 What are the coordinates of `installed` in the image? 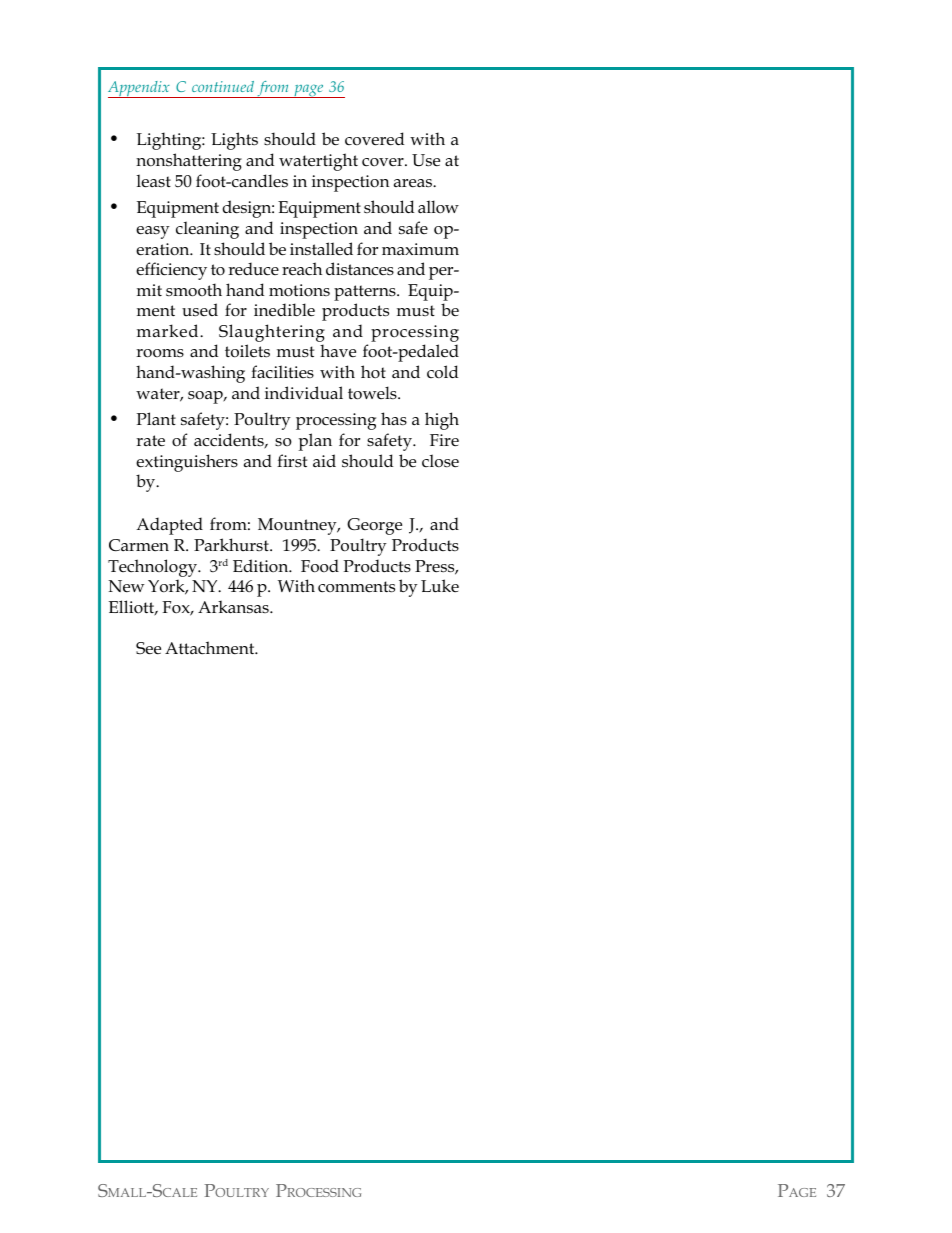 It's located at (321, 249).
